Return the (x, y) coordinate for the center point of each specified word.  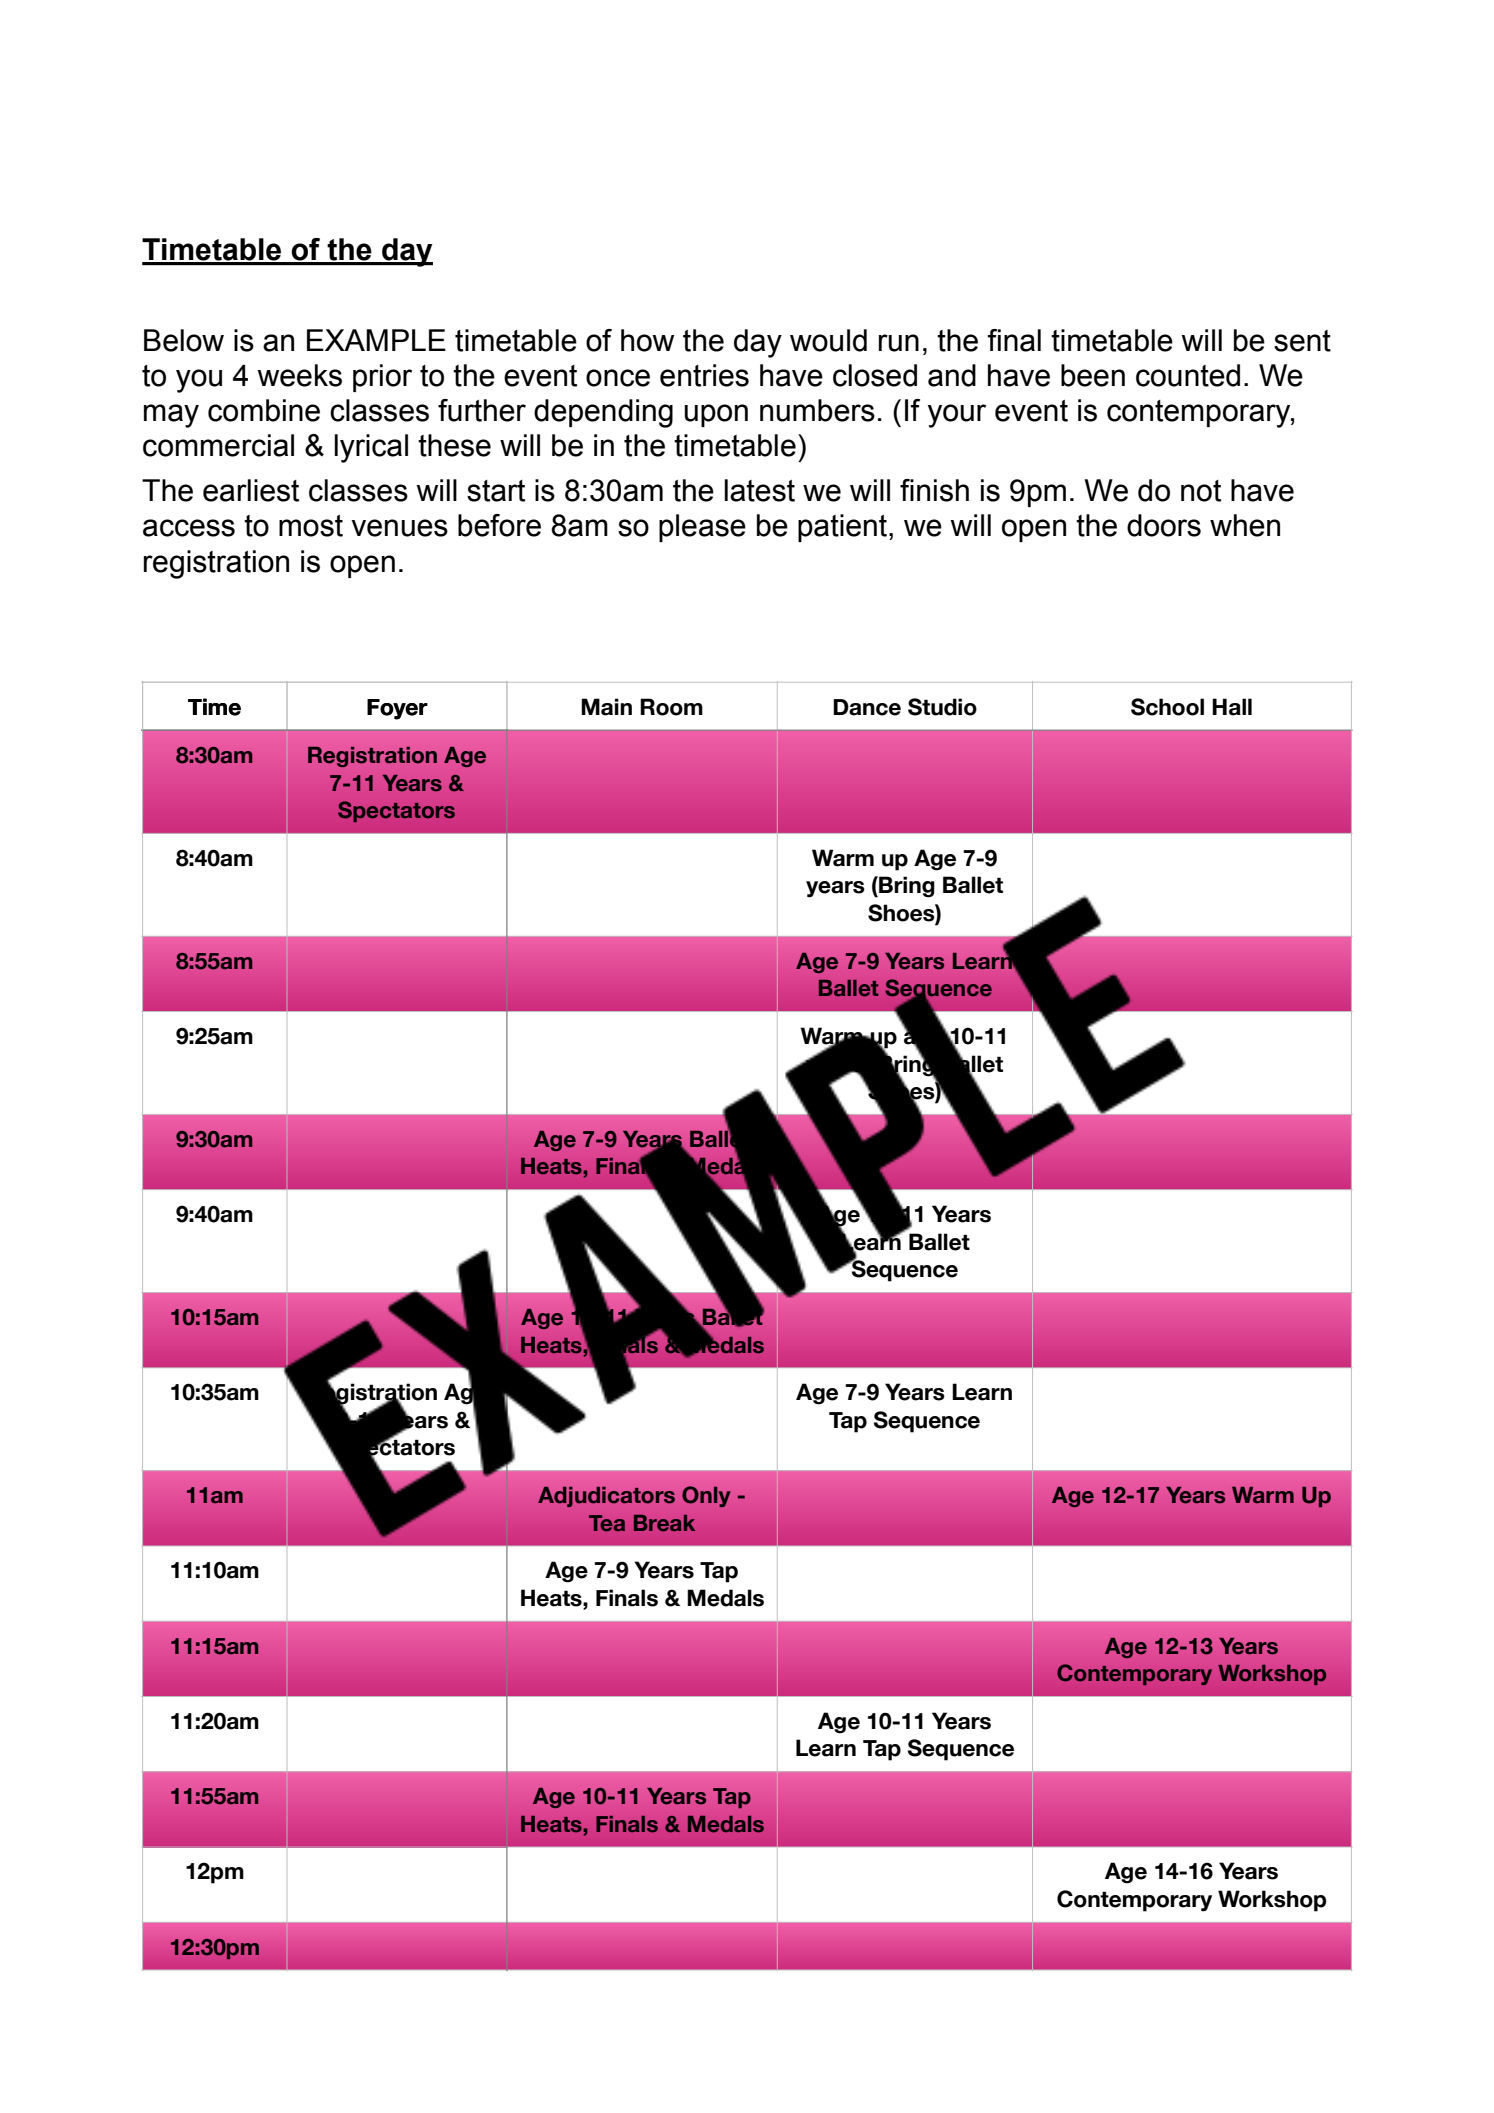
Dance (867, 707)
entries (704, 375)
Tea (607, 1523)
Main (606, 707)
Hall (1232, 707)
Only (706, 1496)
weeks (299, 375)
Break (664, 1523)
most (311, 526)
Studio (942, 707)
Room (671, 707)
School (1167, 707)
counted (1188, 375)
